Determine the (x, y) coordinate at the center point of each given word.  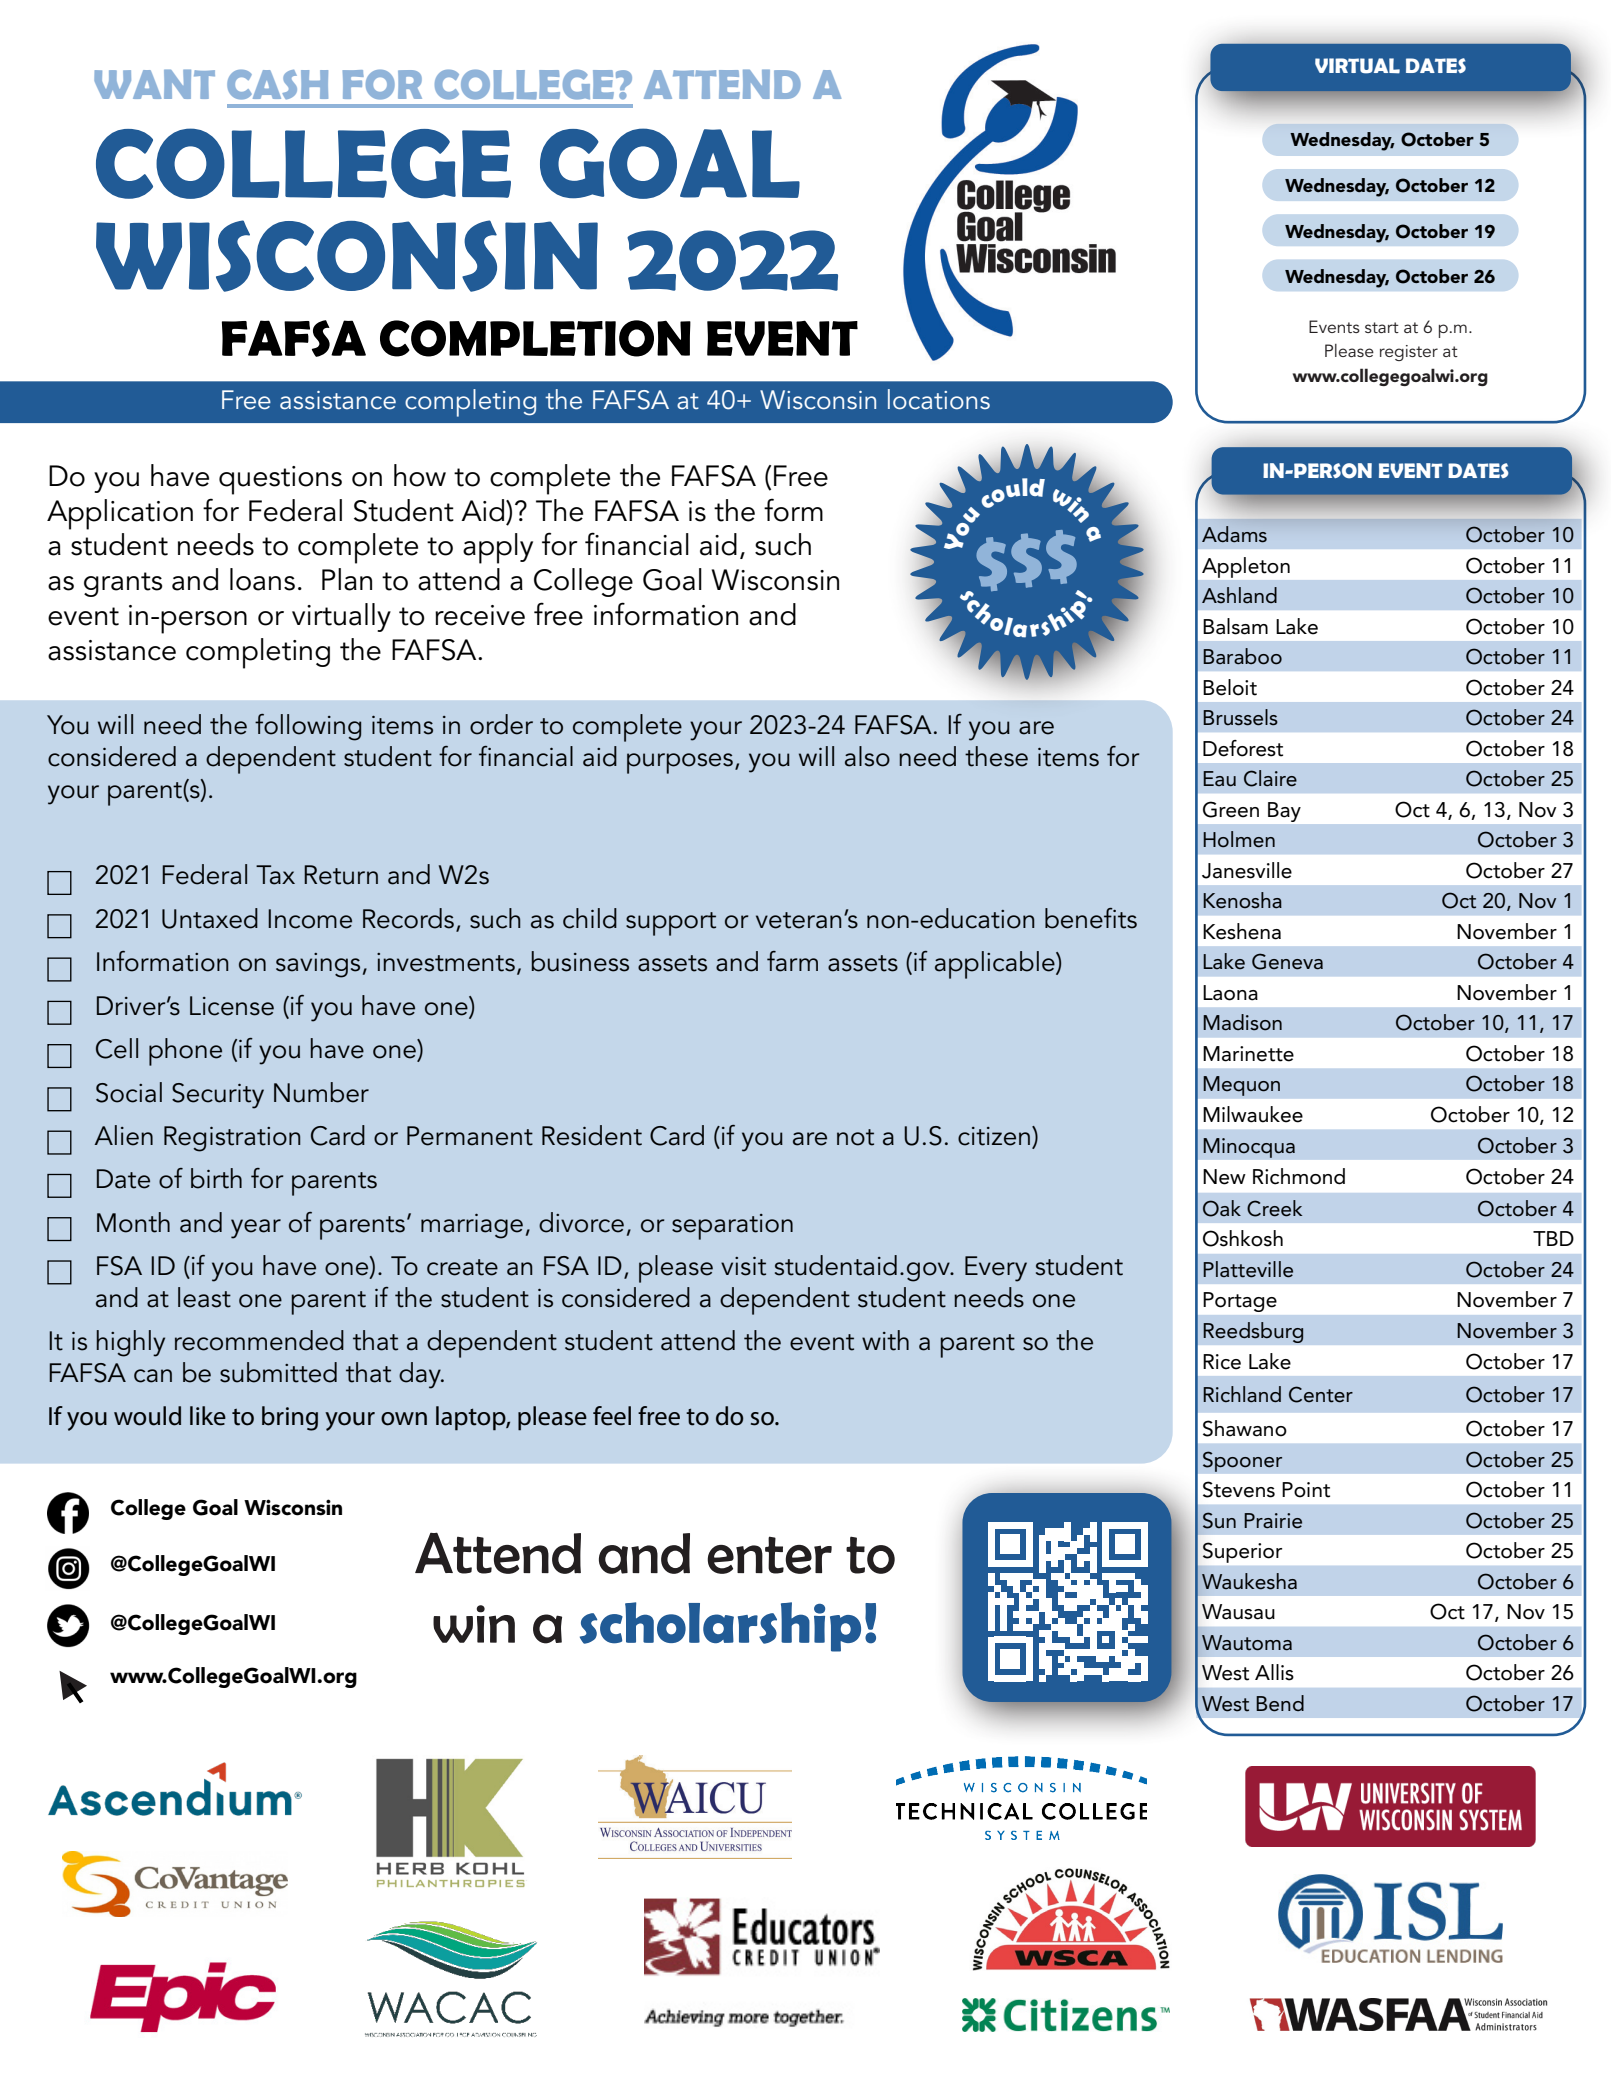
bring (290, 1418)
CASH (277, 85)
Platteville (1248, 1269)
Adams (1234, 534)
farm (792, 961)
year (256, 1229)
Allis (1274, 1672)
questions (280, 480)
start (1382, 327)
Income (310, 919)
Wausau (1238, 1612)
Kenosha (1242, 900)
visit (743, 1266)
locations (939, 399)
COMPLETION (535, 338)
